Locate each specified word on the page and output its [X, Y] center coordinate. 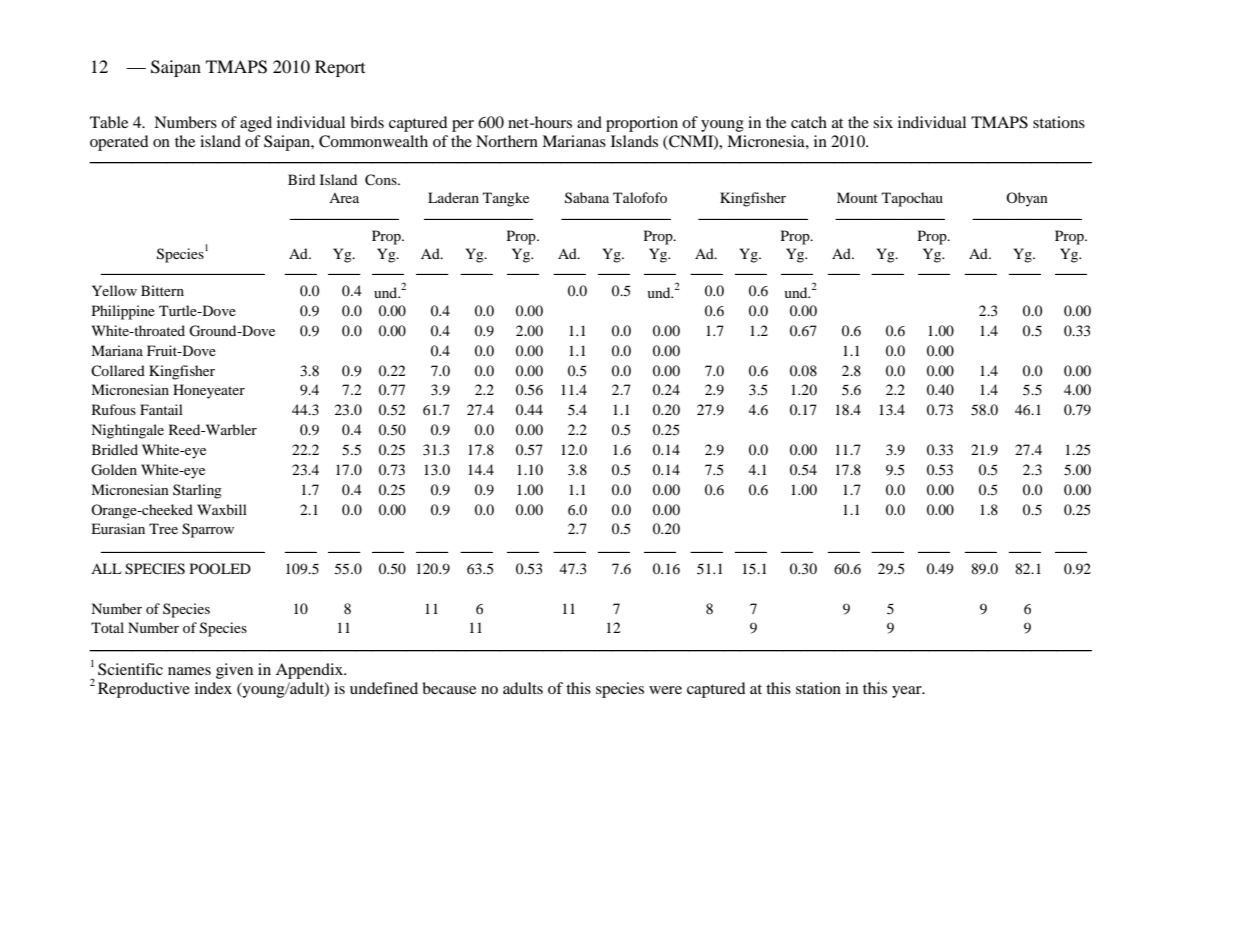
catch [809, 122]
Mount [857, 197]
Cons [382, 180]
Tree [163, 528]
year [908, 692]
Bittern [162, 290]
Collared [118, 370]
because [449, 688]
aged [256, 124]
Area [344, 198]
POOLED [220, 568]
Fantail [161, 409]
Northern [507, 141]
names [189, 671]
